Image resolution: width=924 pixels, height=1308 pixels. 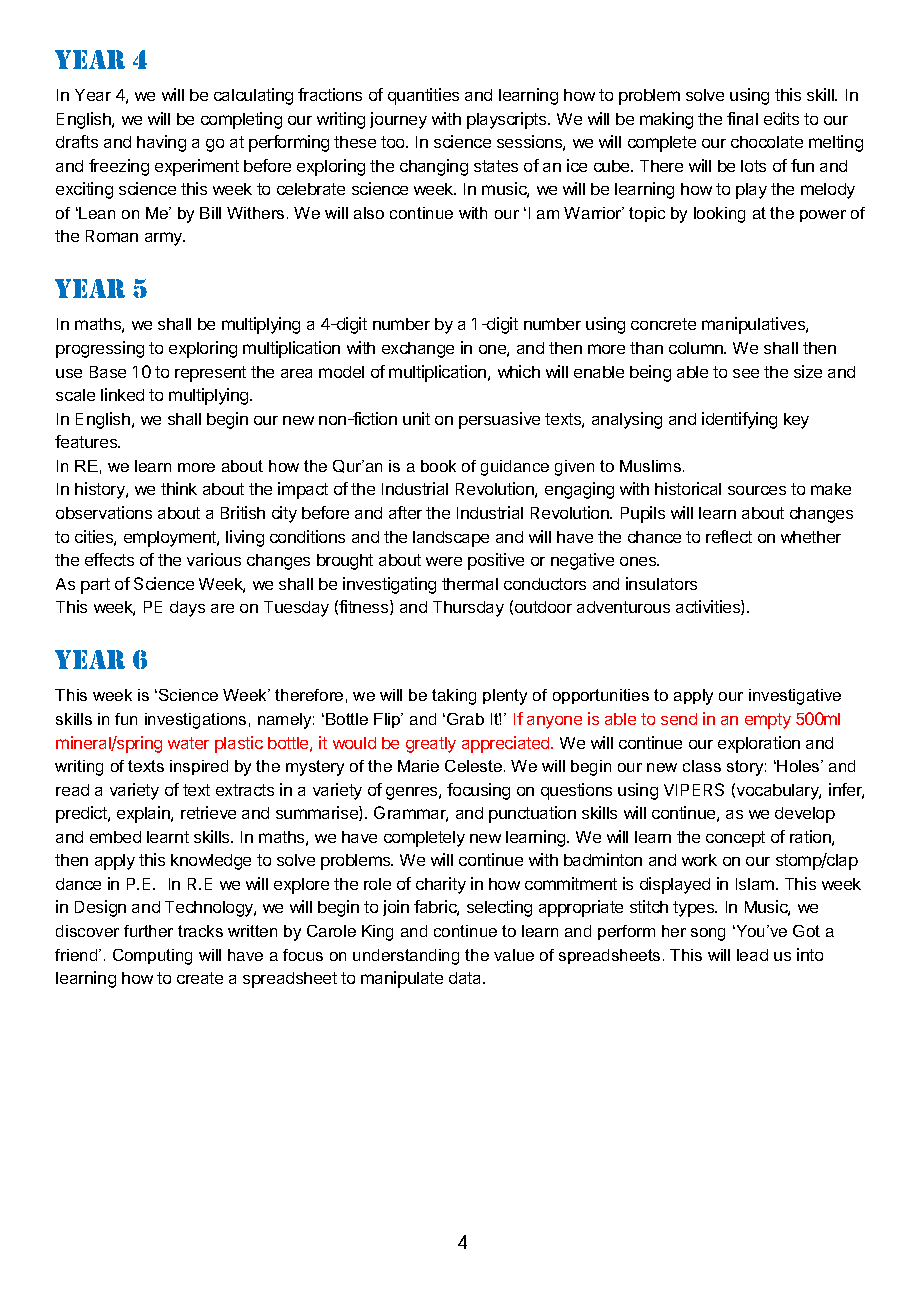 I want to click on quantities, so click(x=423, y=96).
